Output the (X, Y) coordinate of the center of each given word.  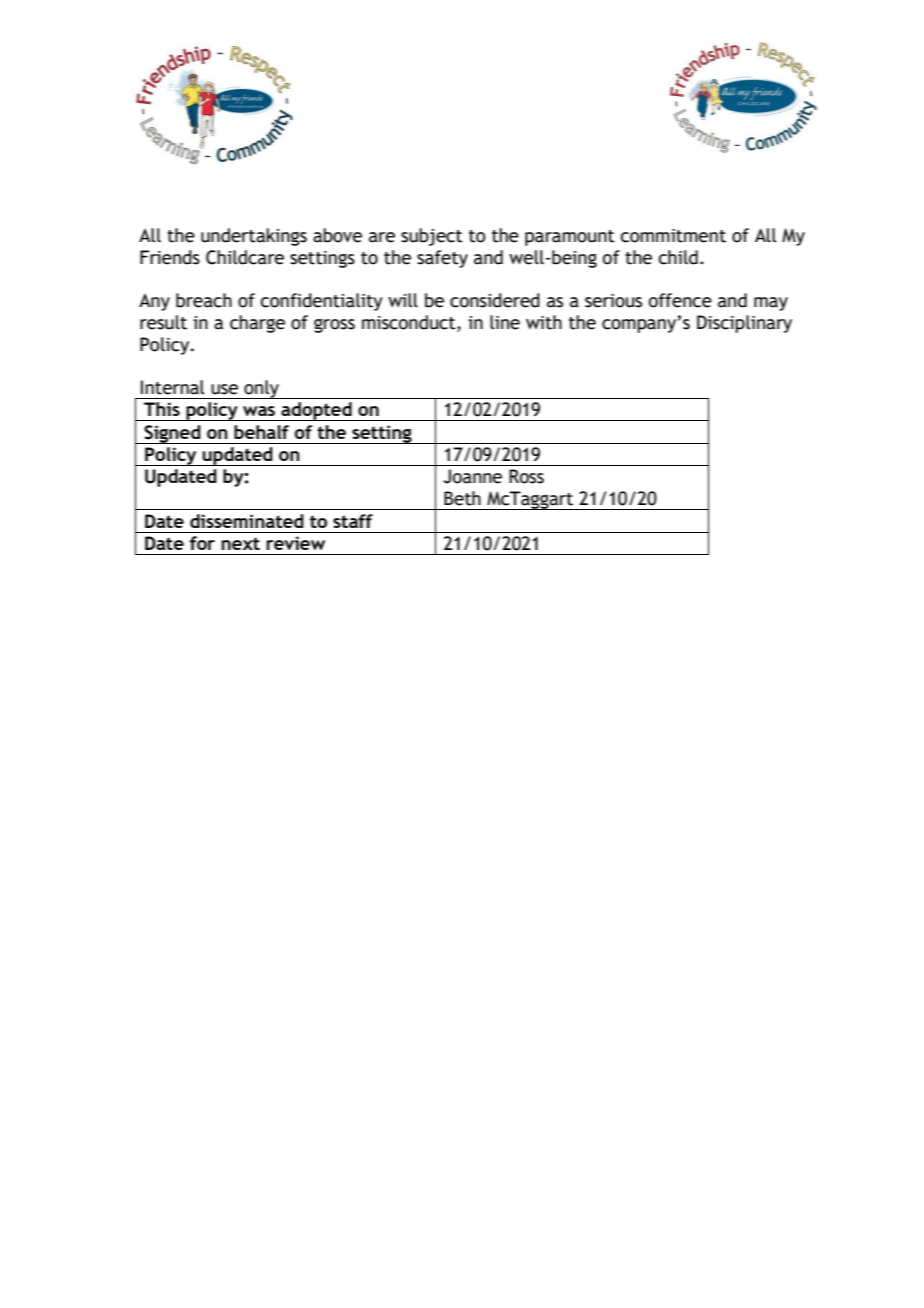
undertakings (254, 237)
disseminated (247, 521)
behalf (261, 432)
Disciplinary (744, 324)
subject (432, 237)
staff (353, 521)
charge (257, 324)
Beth (462, 498)
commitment (673, 236)
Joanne (473, 476)
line (505, 322)
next (240, 543)
